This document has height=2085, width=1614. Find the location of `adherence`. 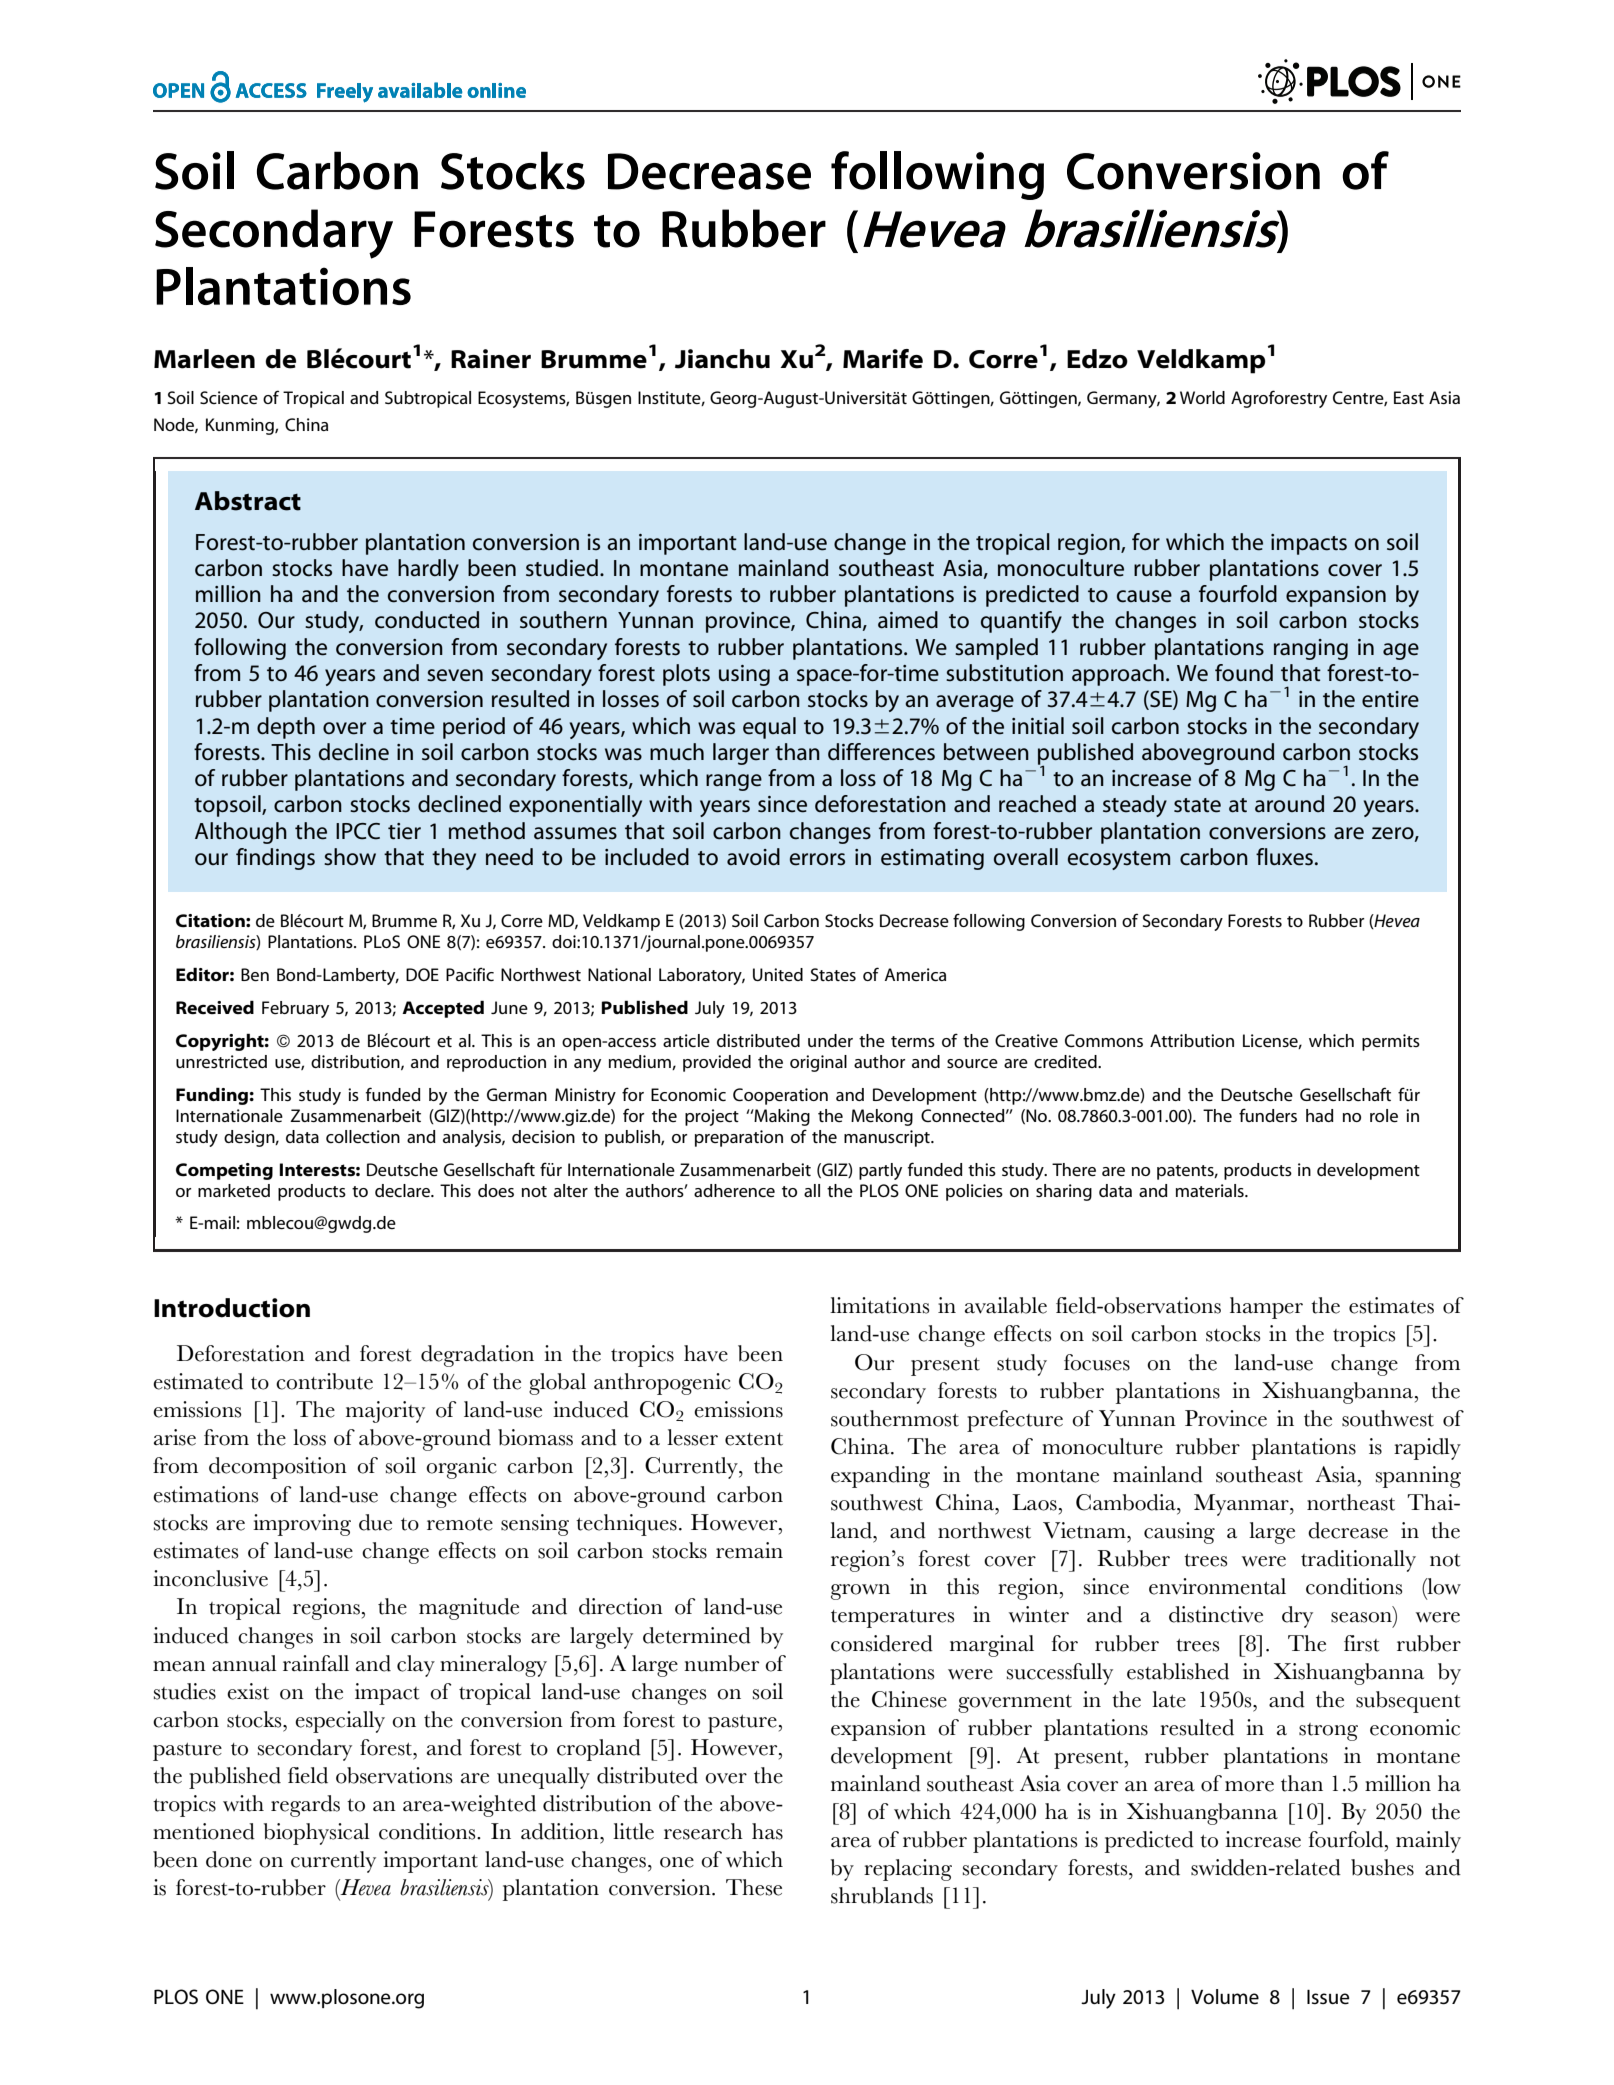

adherence is located at coordinates (734, 1190).
